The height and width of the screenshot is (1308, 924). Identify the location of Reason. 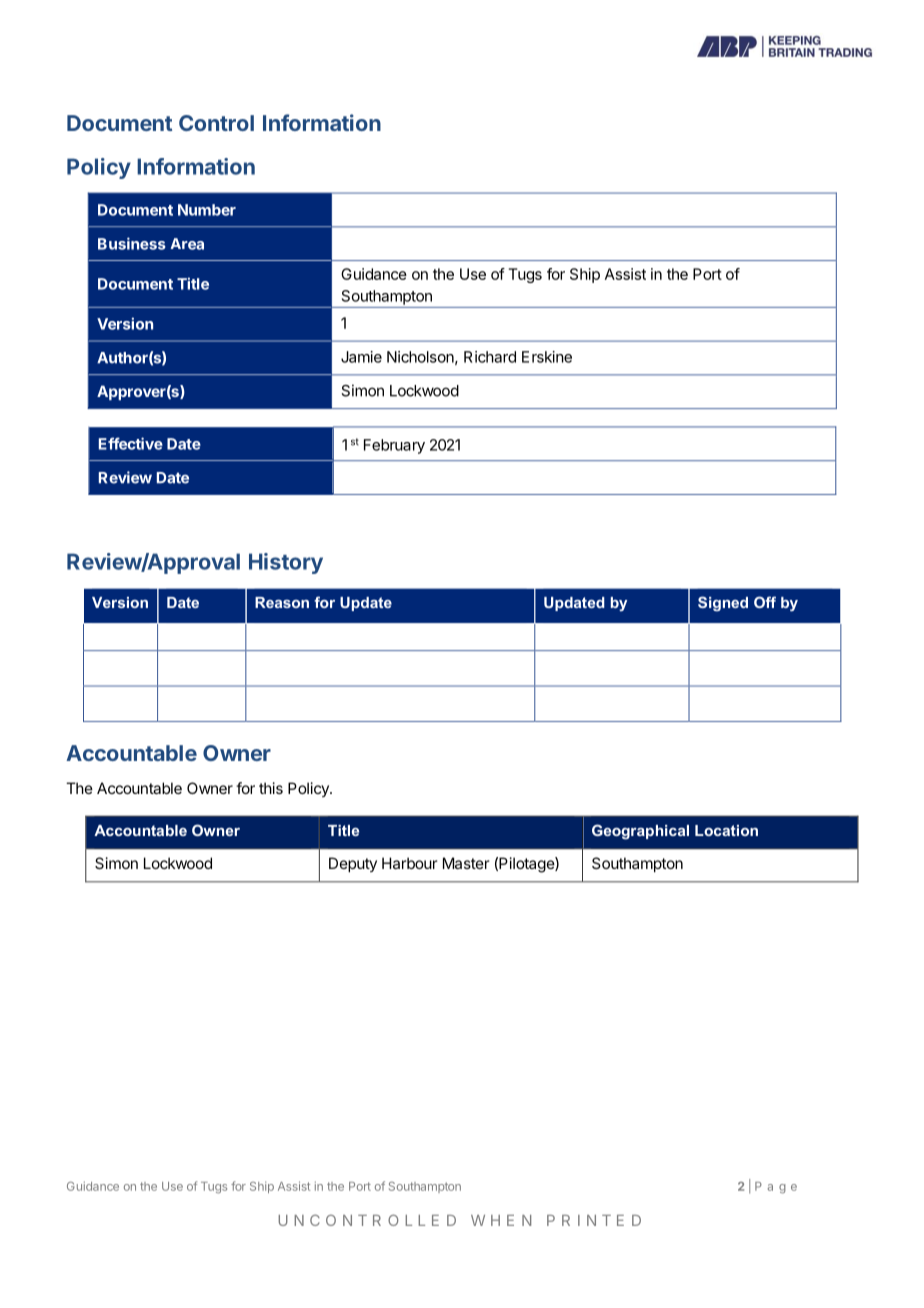
(282, 602).
